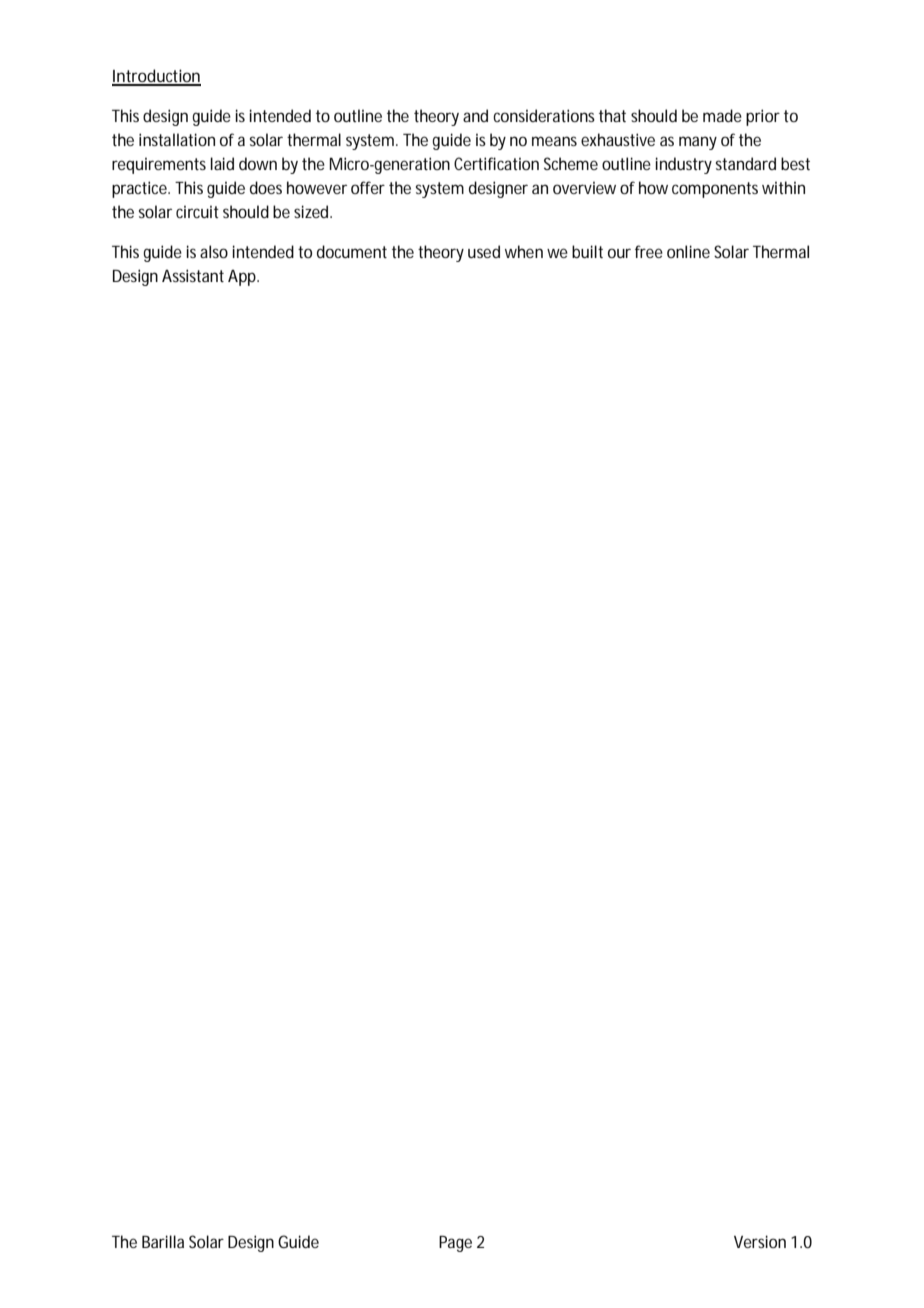 The width and height of the image is (924, 1308). Describe the element at coordinates (760, 1241) in the image. I see `Version` at that location.
